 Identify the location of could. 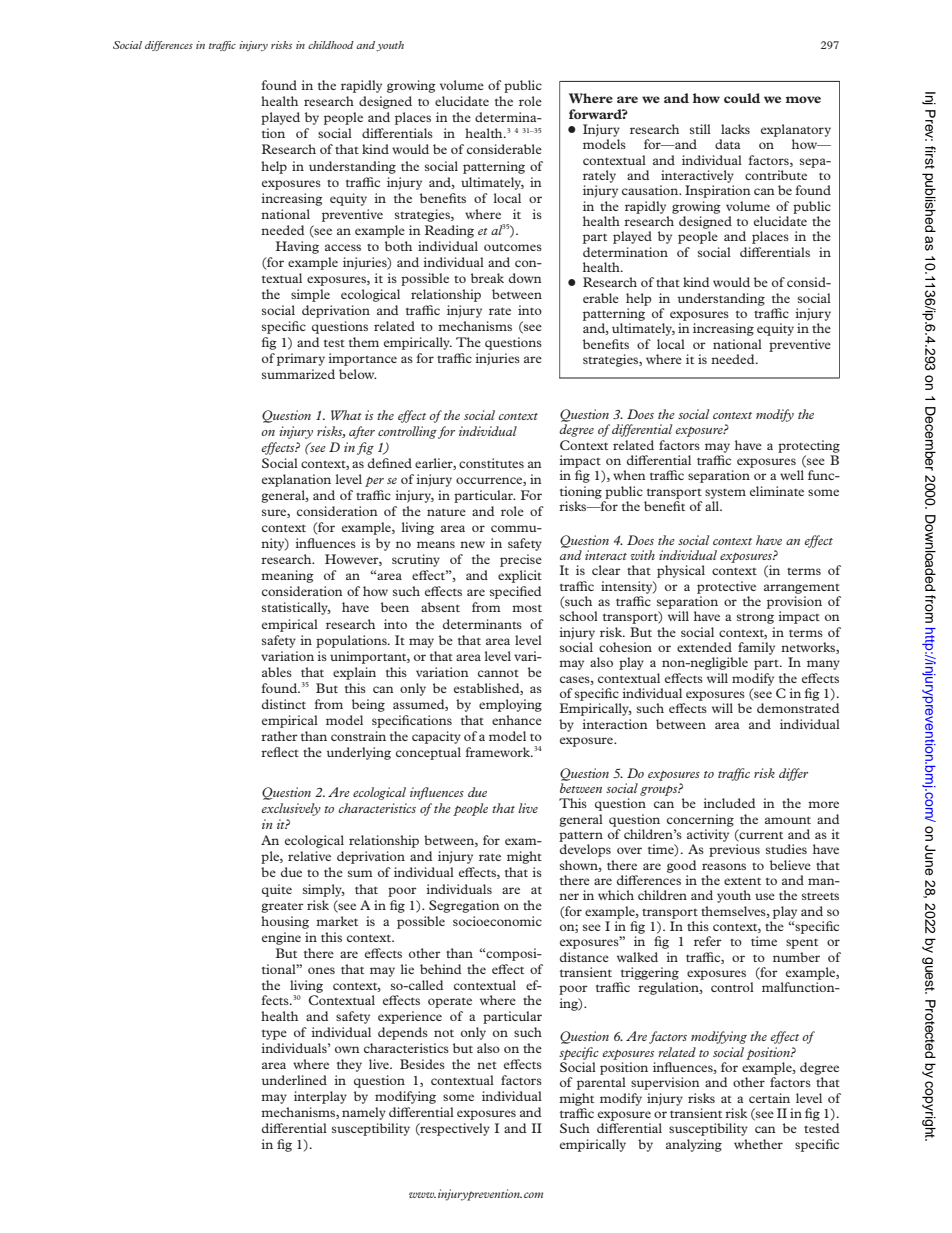
(742, 98).
